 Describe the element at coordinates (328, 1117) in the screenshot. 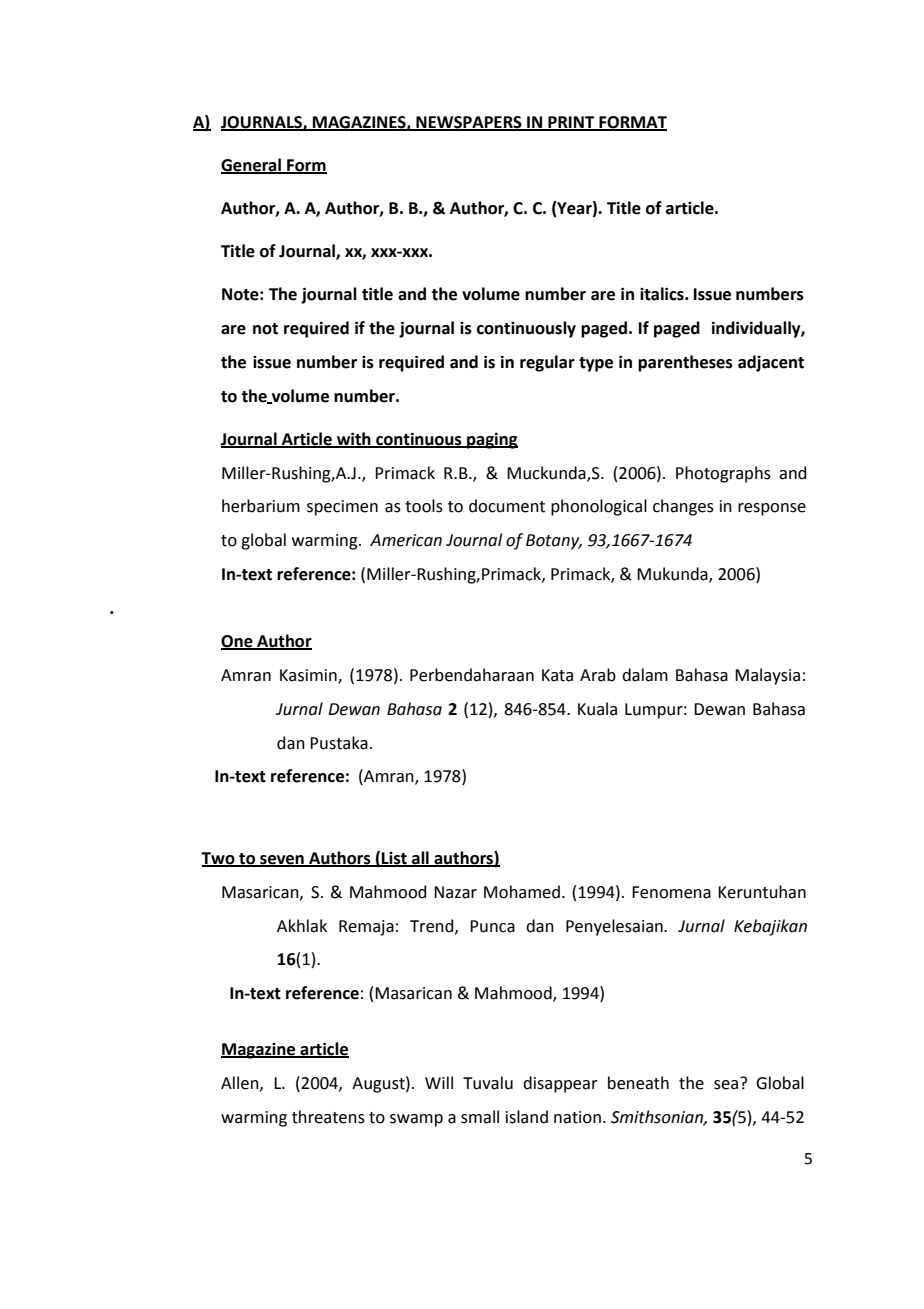

I see `threatens` at that location.
